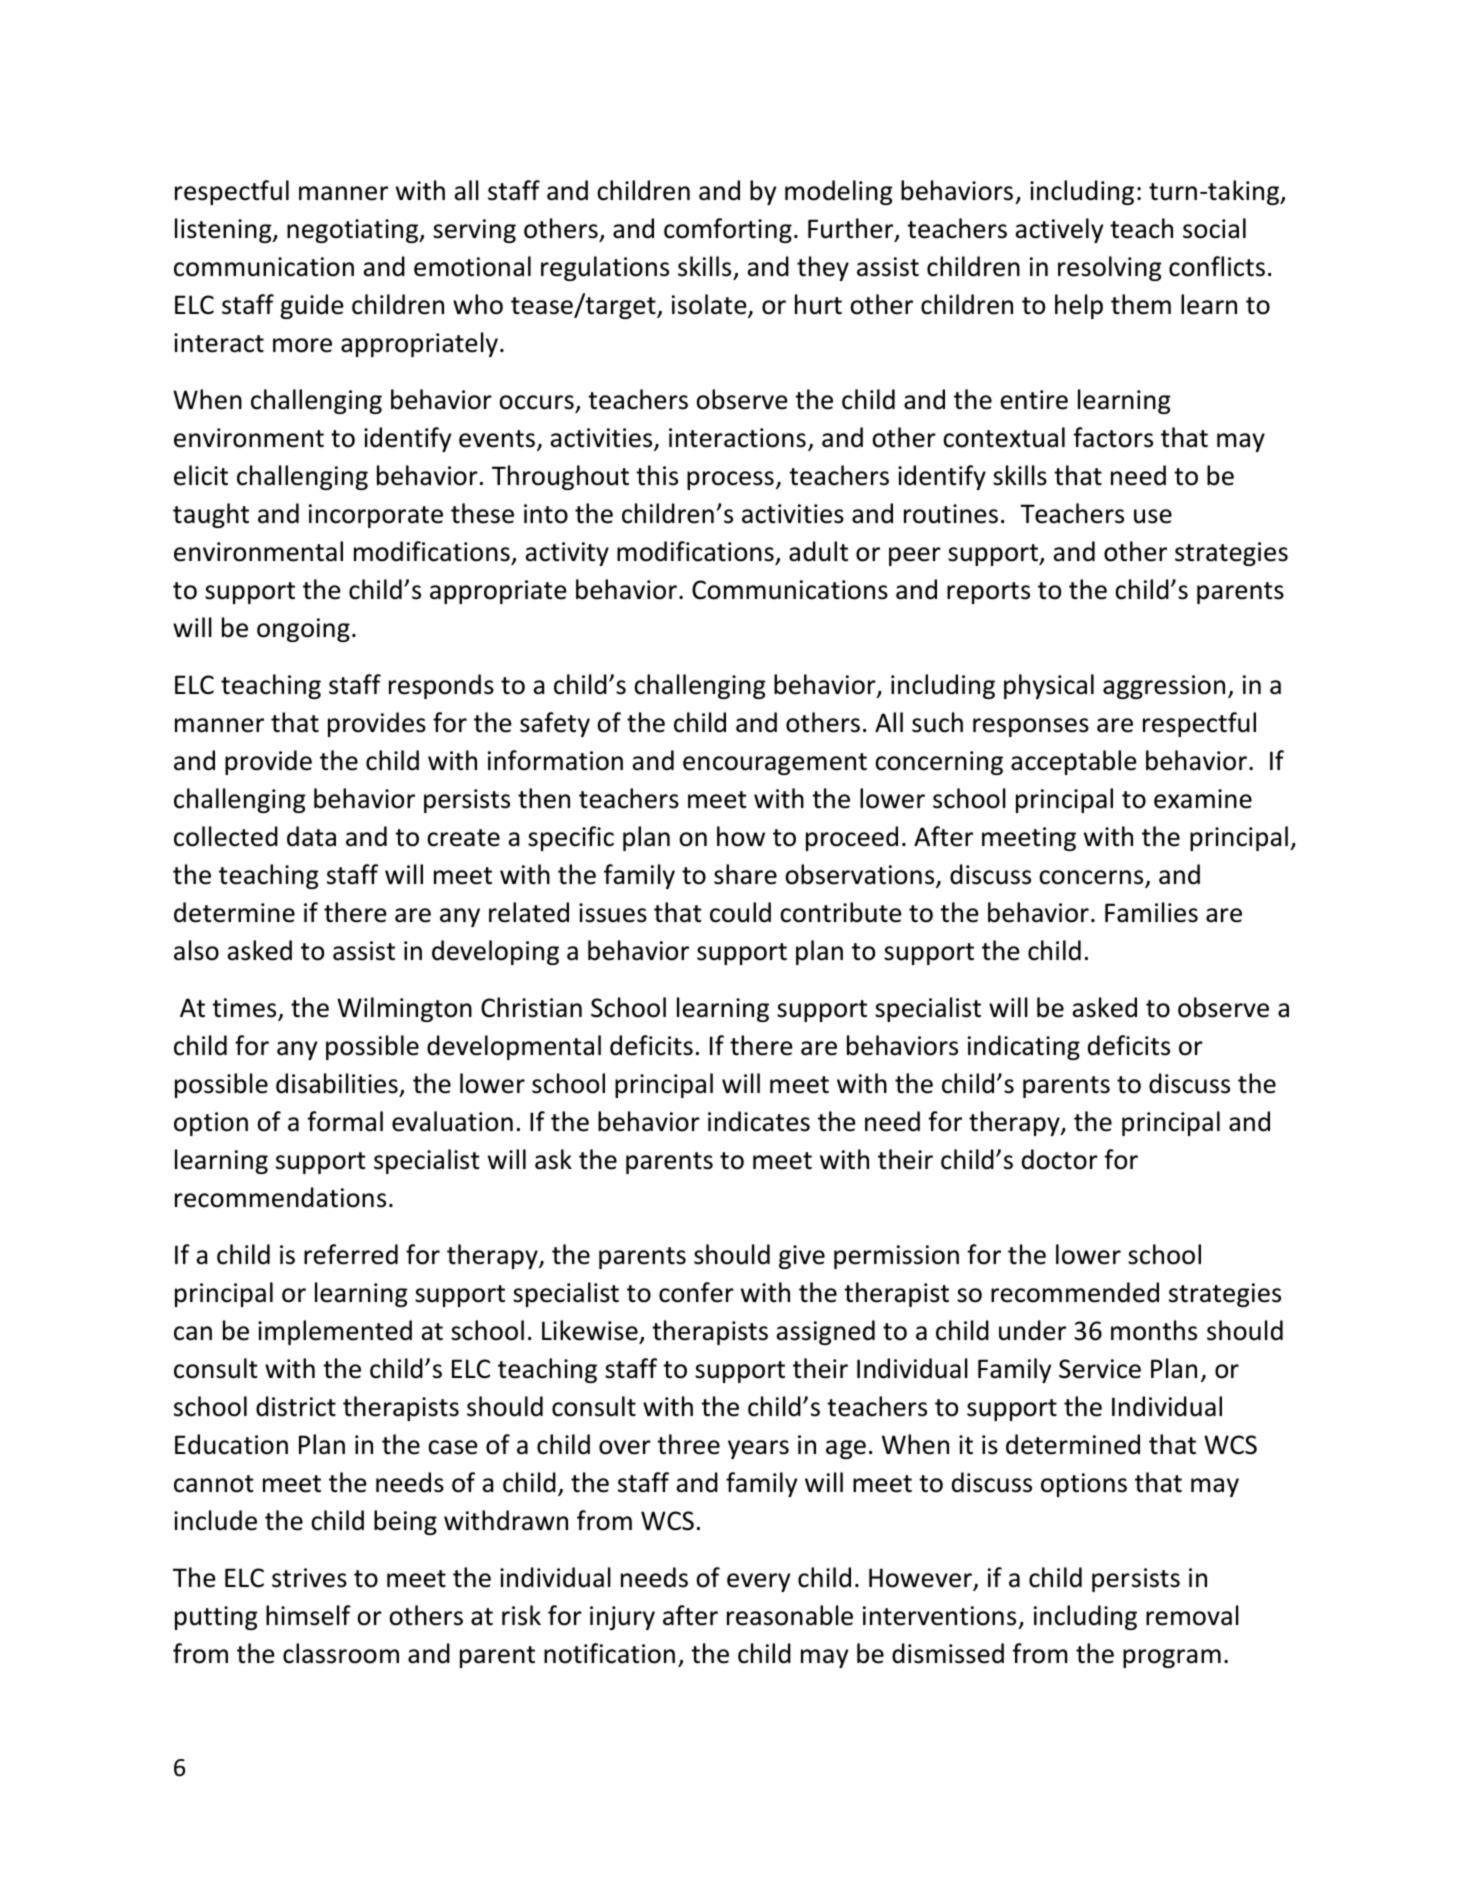 The width and height of the screenshot is (1470, 1902). Describe the element at coordinates (1059, 230) in the screenshot. I see `actively` at that location.
